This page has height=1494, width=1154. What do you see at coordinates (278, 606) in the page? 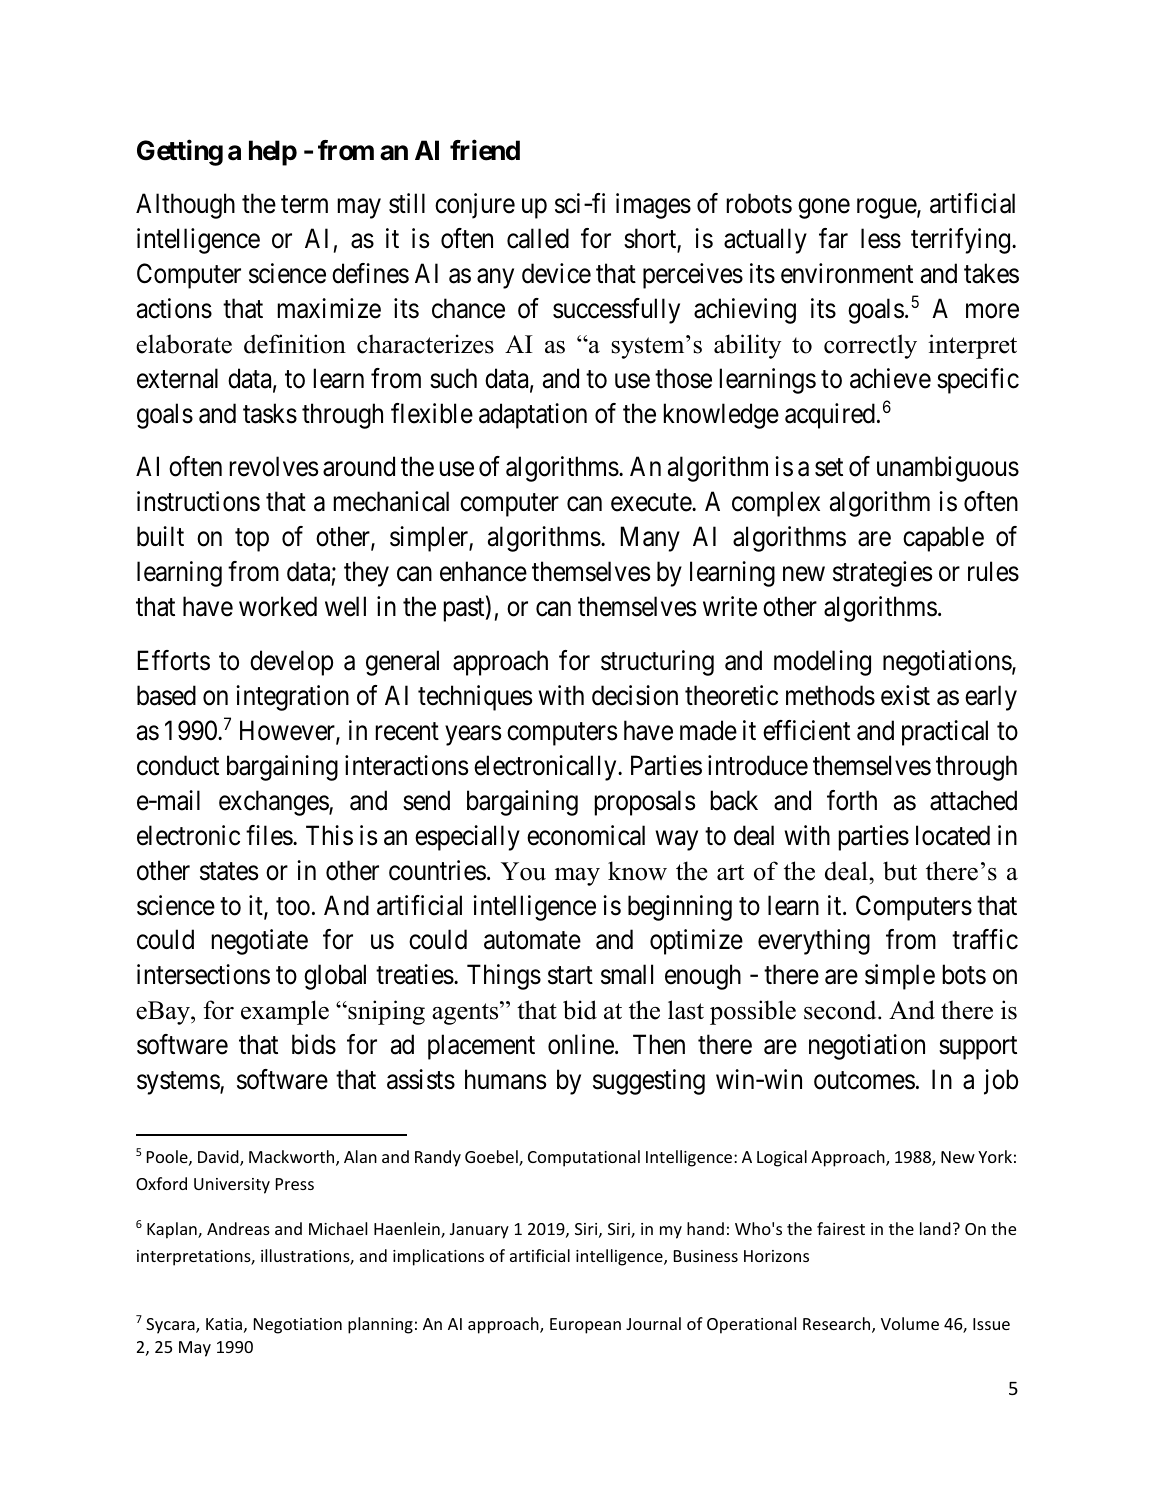
I see `worked` at bounding box center [278, 606].
